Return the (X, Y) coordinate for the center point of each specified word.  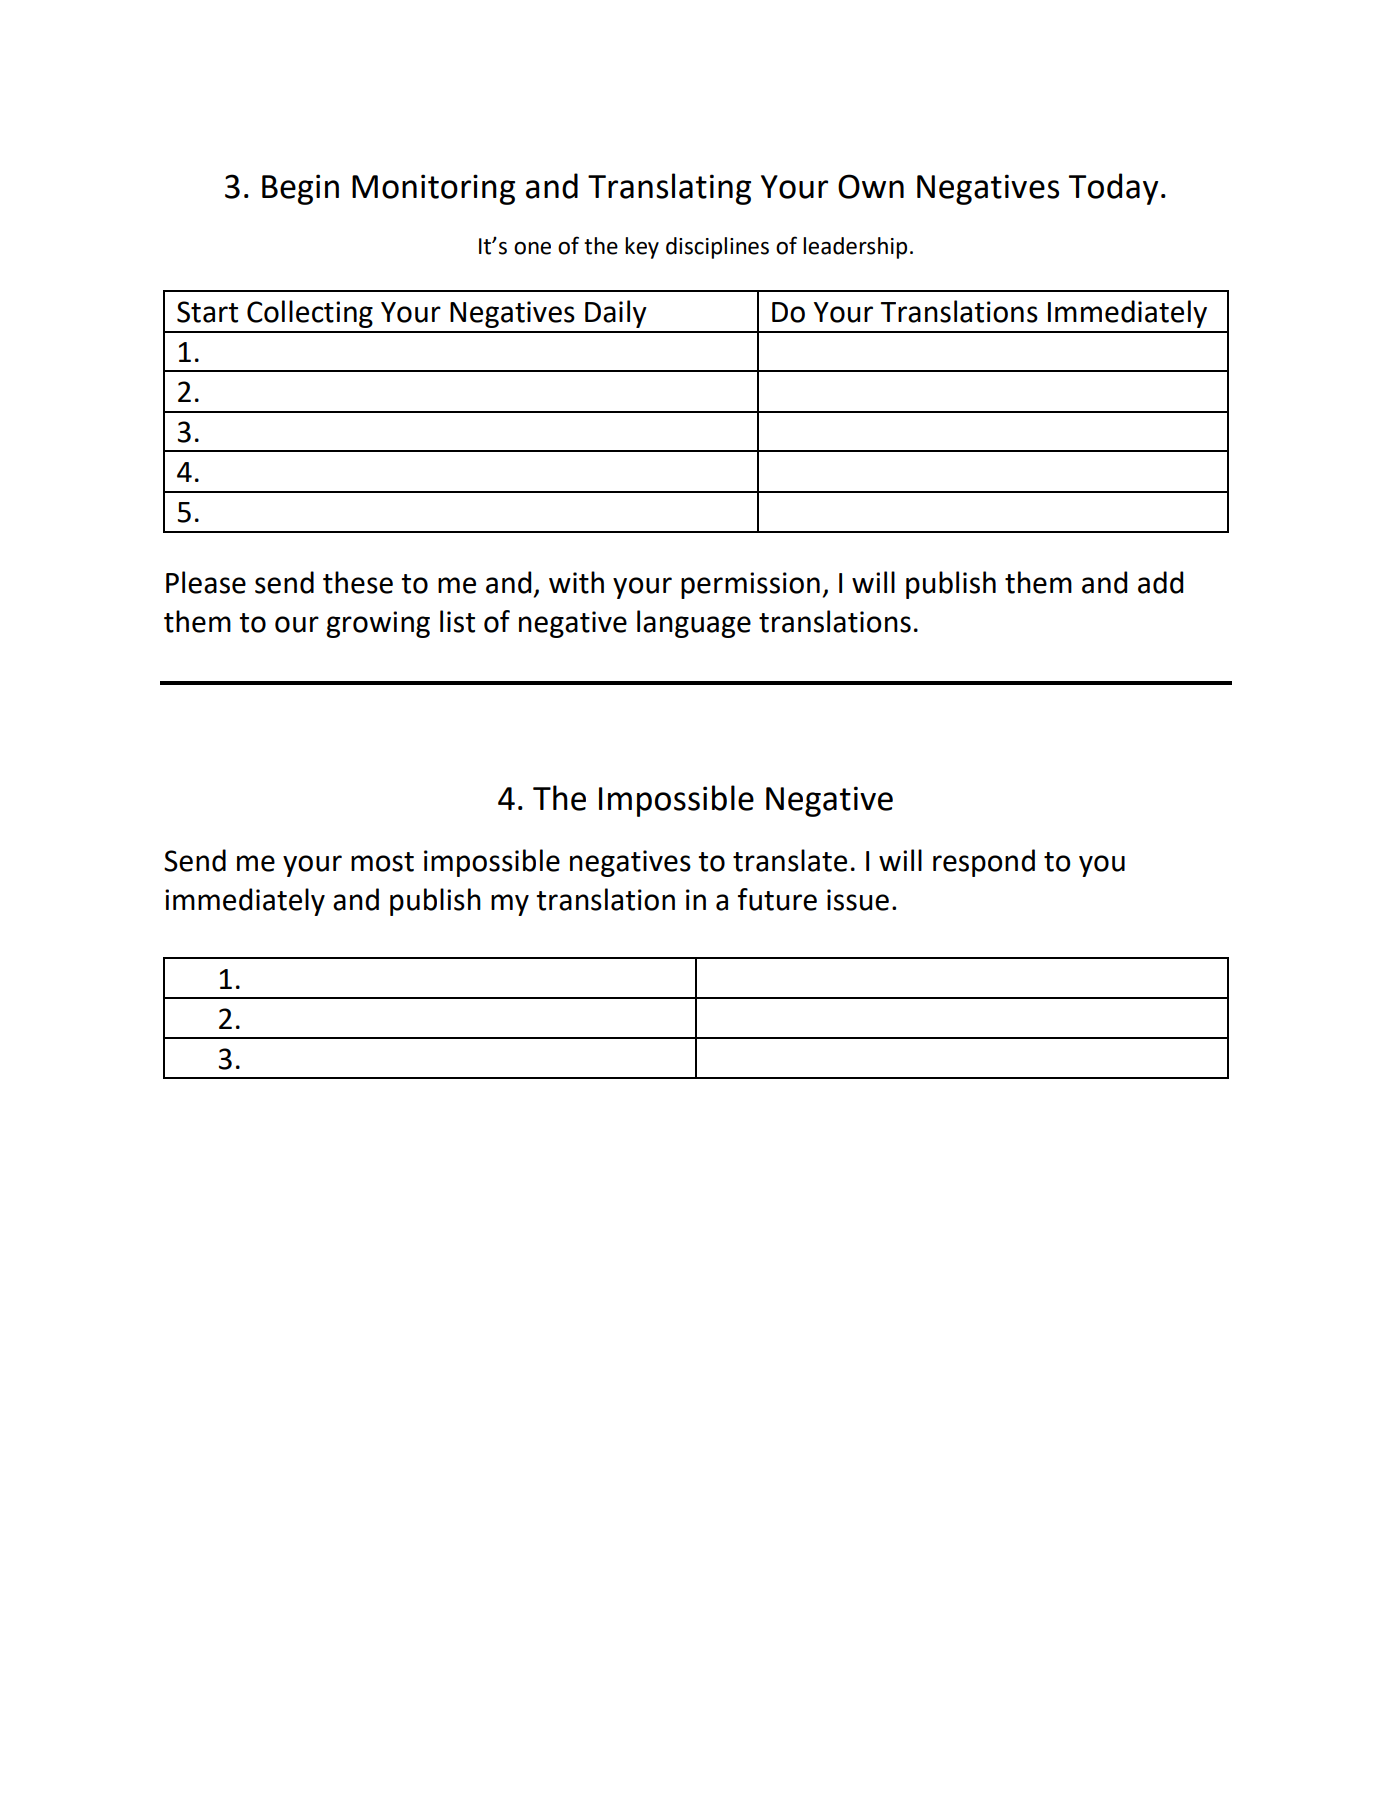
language (694, 624)
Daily (616, 314)
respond (984, 863)
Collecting (310, 314)
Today (1113, 189)
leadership (855, 248)
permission (750, 585)
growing (378, 624)
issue (858, 900)
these (358, 582)
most (382, 862)
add (1160, 582)
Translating (669, 189)
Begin (300, 189)
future (777, 899)
